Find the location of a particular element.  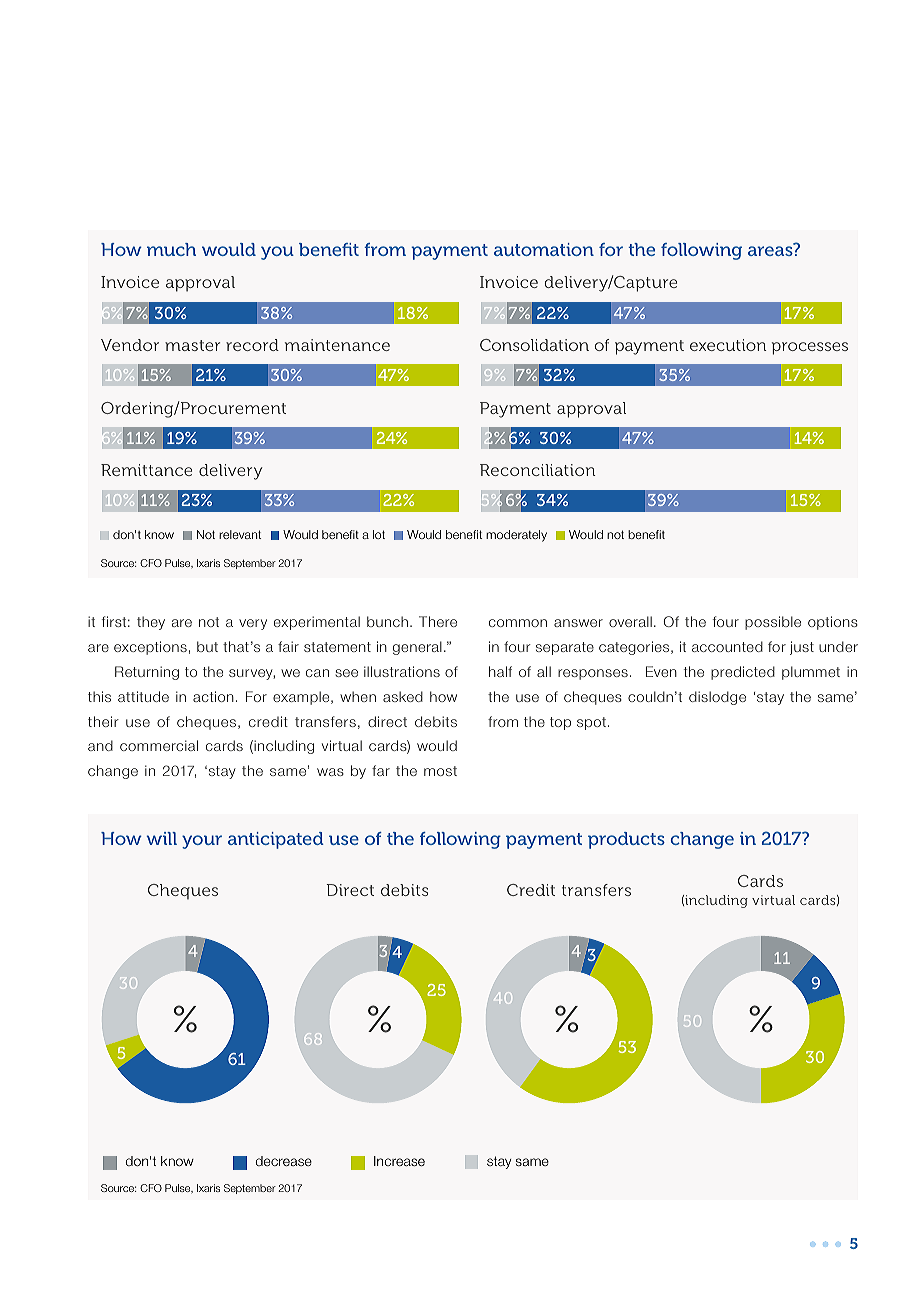

action is located at coordinates (213, 696).
